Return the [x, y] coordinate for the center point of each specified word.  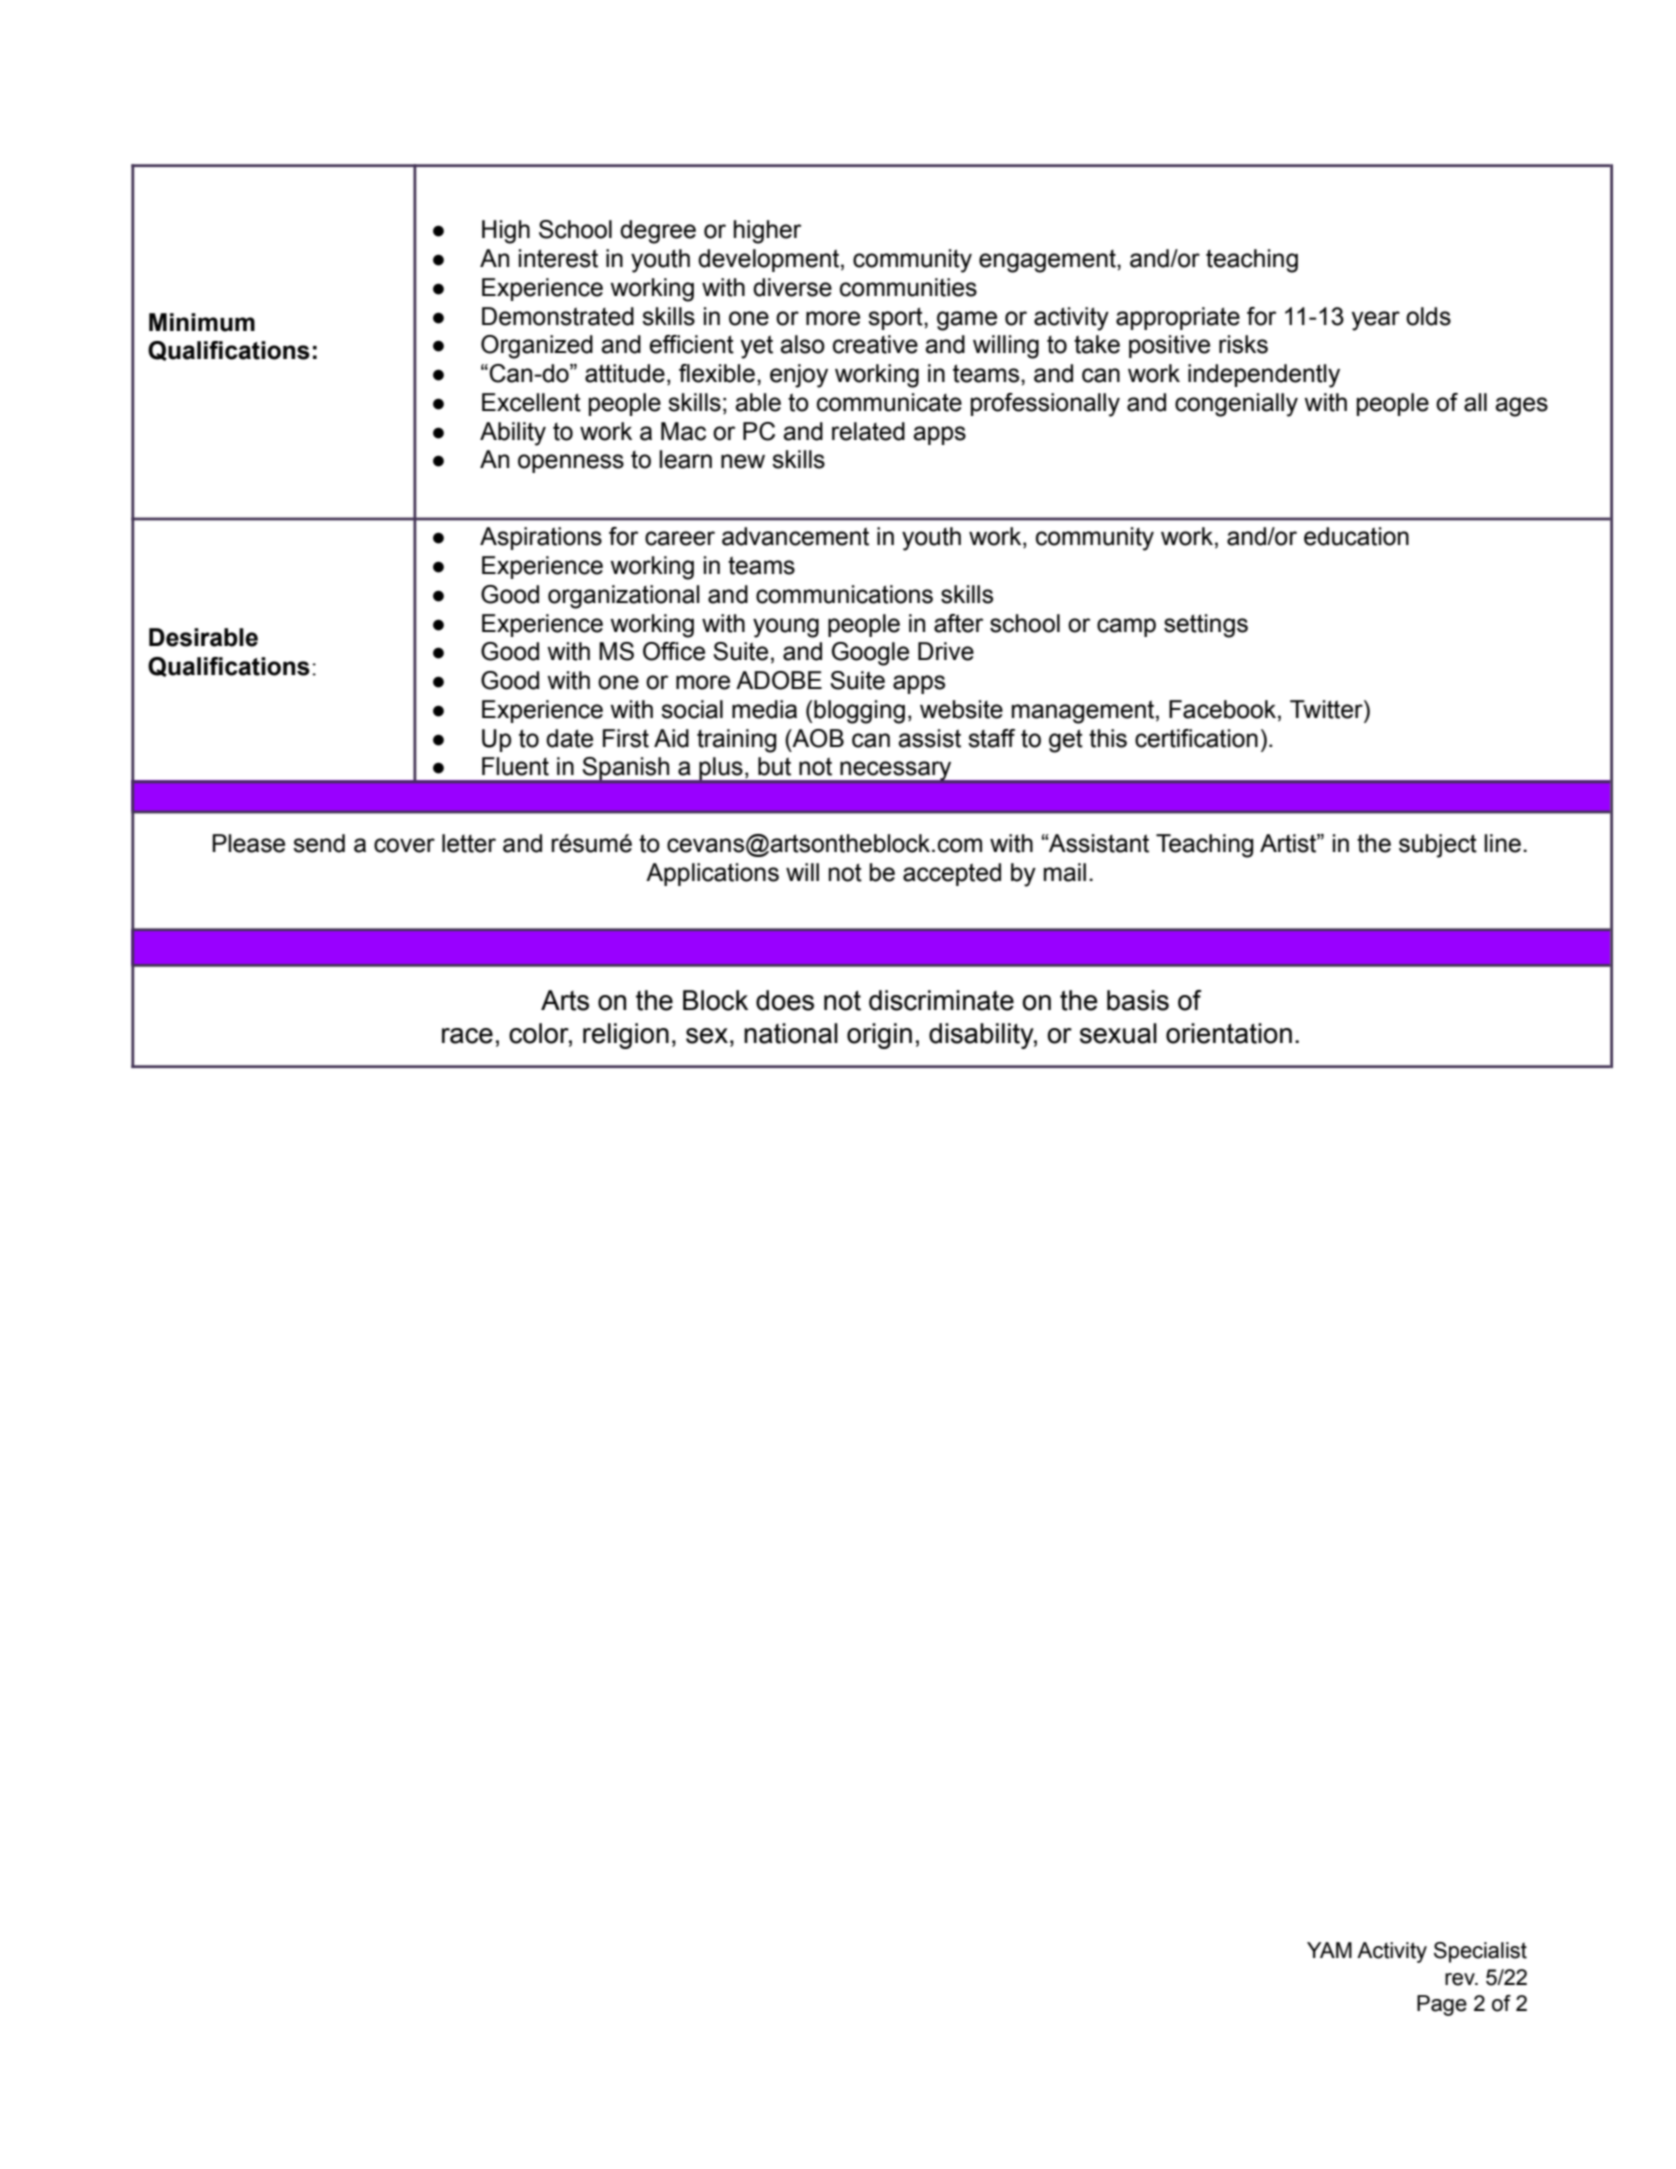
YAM [1329, 1950]
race [467, 1036]
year [1375, 321]
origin [879, 1036]
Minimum [202, 322]
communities [908, 287]
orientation [1229, 1033]
